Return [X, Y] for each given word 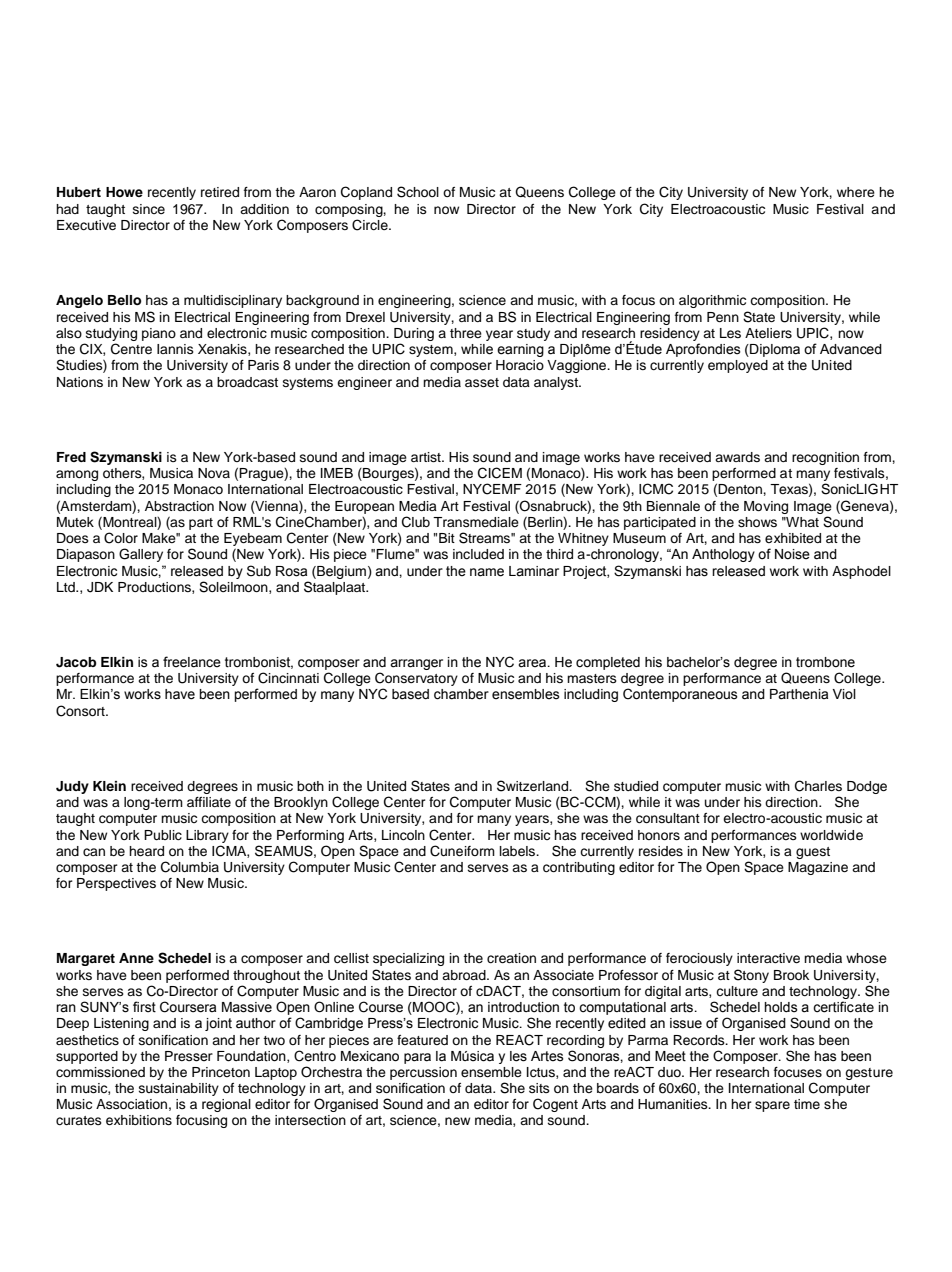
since [149, 209]
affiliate [209, 802]
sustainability [179, 1089]
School [418, 192]
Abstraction [179, 506]
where [856, 192]
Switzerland [534, 786]
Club [416, 522]
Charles [818, 786]
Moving [766, 507]
